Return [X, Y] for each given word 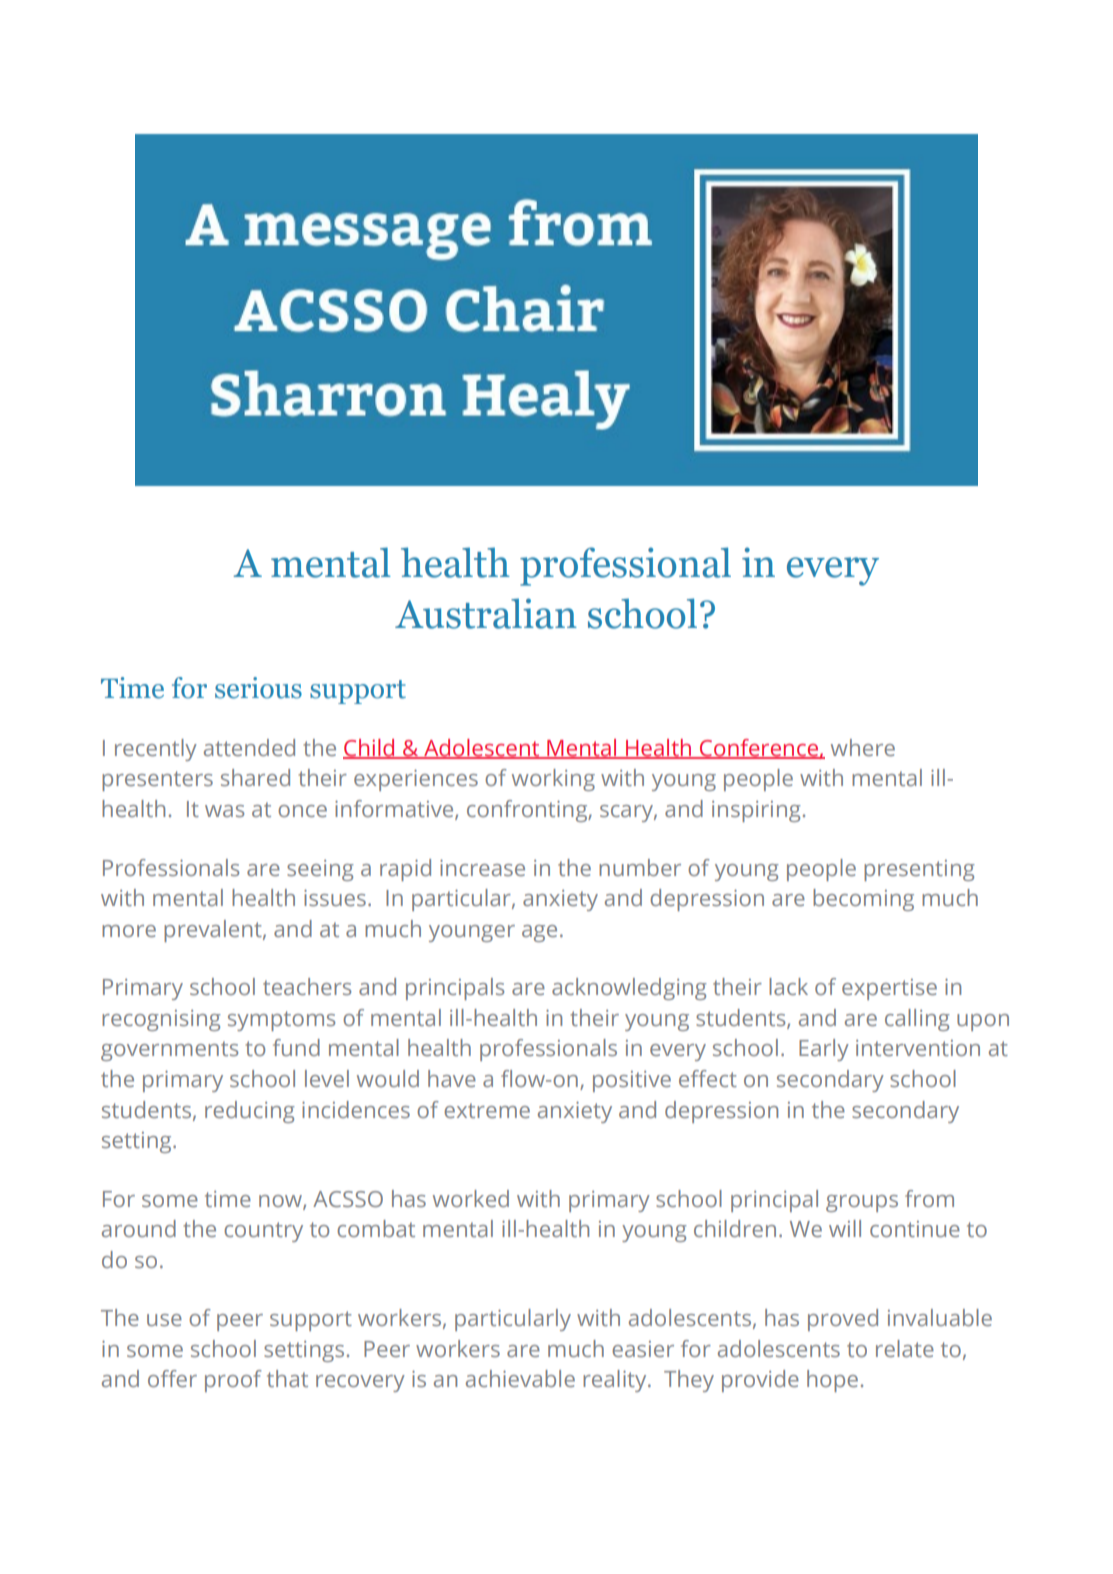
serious [258, 688]
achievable [520, 1378]
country [263, 1232]
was [224, 811]
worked [471, 1198]
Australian [486, 613]
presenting [919, 870]
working [553, 780]
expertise [889, 989]
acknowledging [629, 989]
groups [862, 1203]
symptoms [281, 1021]
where [863, 747]
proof [233, 1381]
